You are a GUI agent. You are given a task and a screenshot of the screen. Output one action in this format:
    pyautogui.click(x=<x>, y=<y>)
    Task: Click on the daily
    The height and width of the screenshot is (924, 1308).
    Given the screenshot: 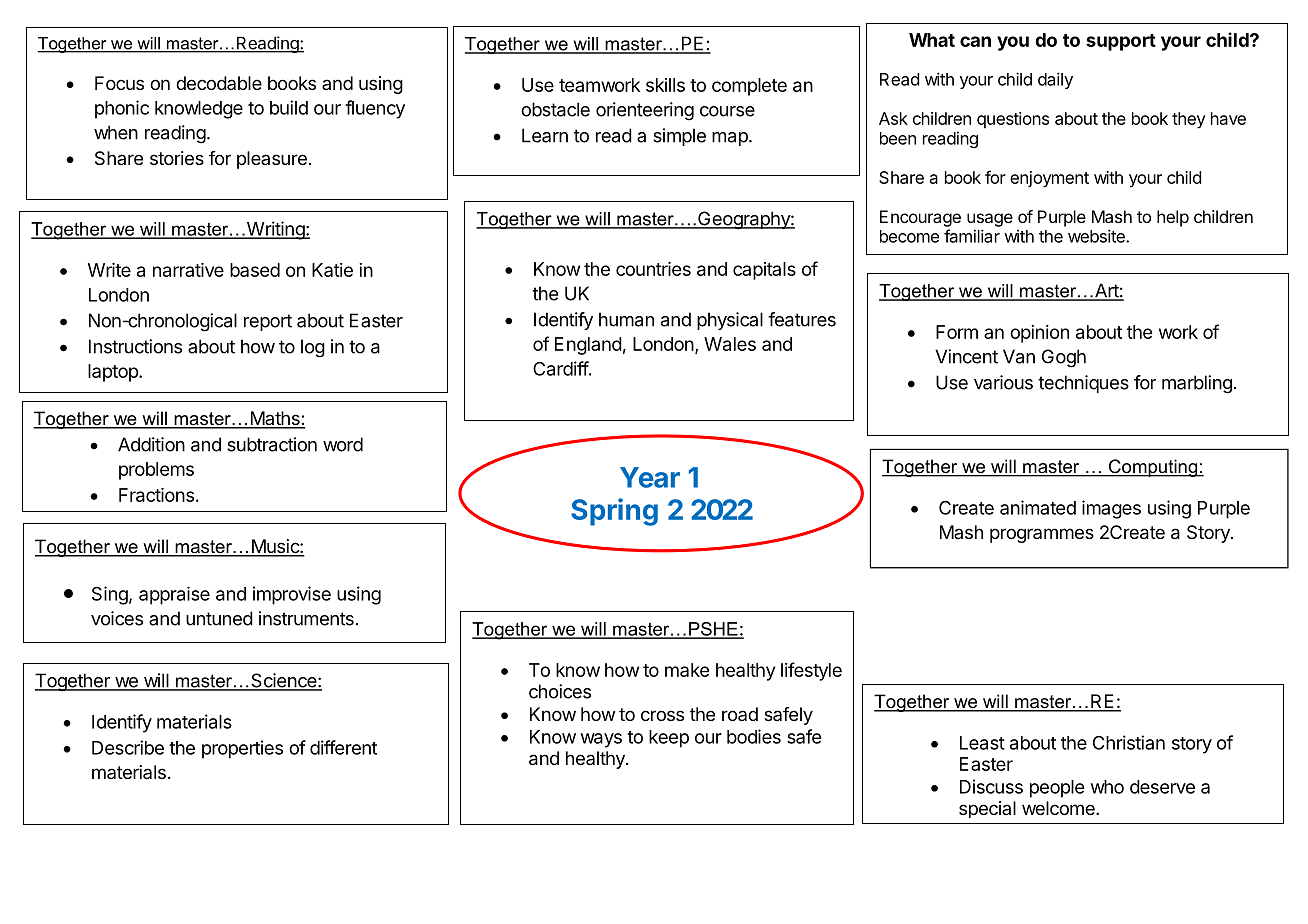 What is the action you would take?
    pyautogui.click(x=1055, y=80)
